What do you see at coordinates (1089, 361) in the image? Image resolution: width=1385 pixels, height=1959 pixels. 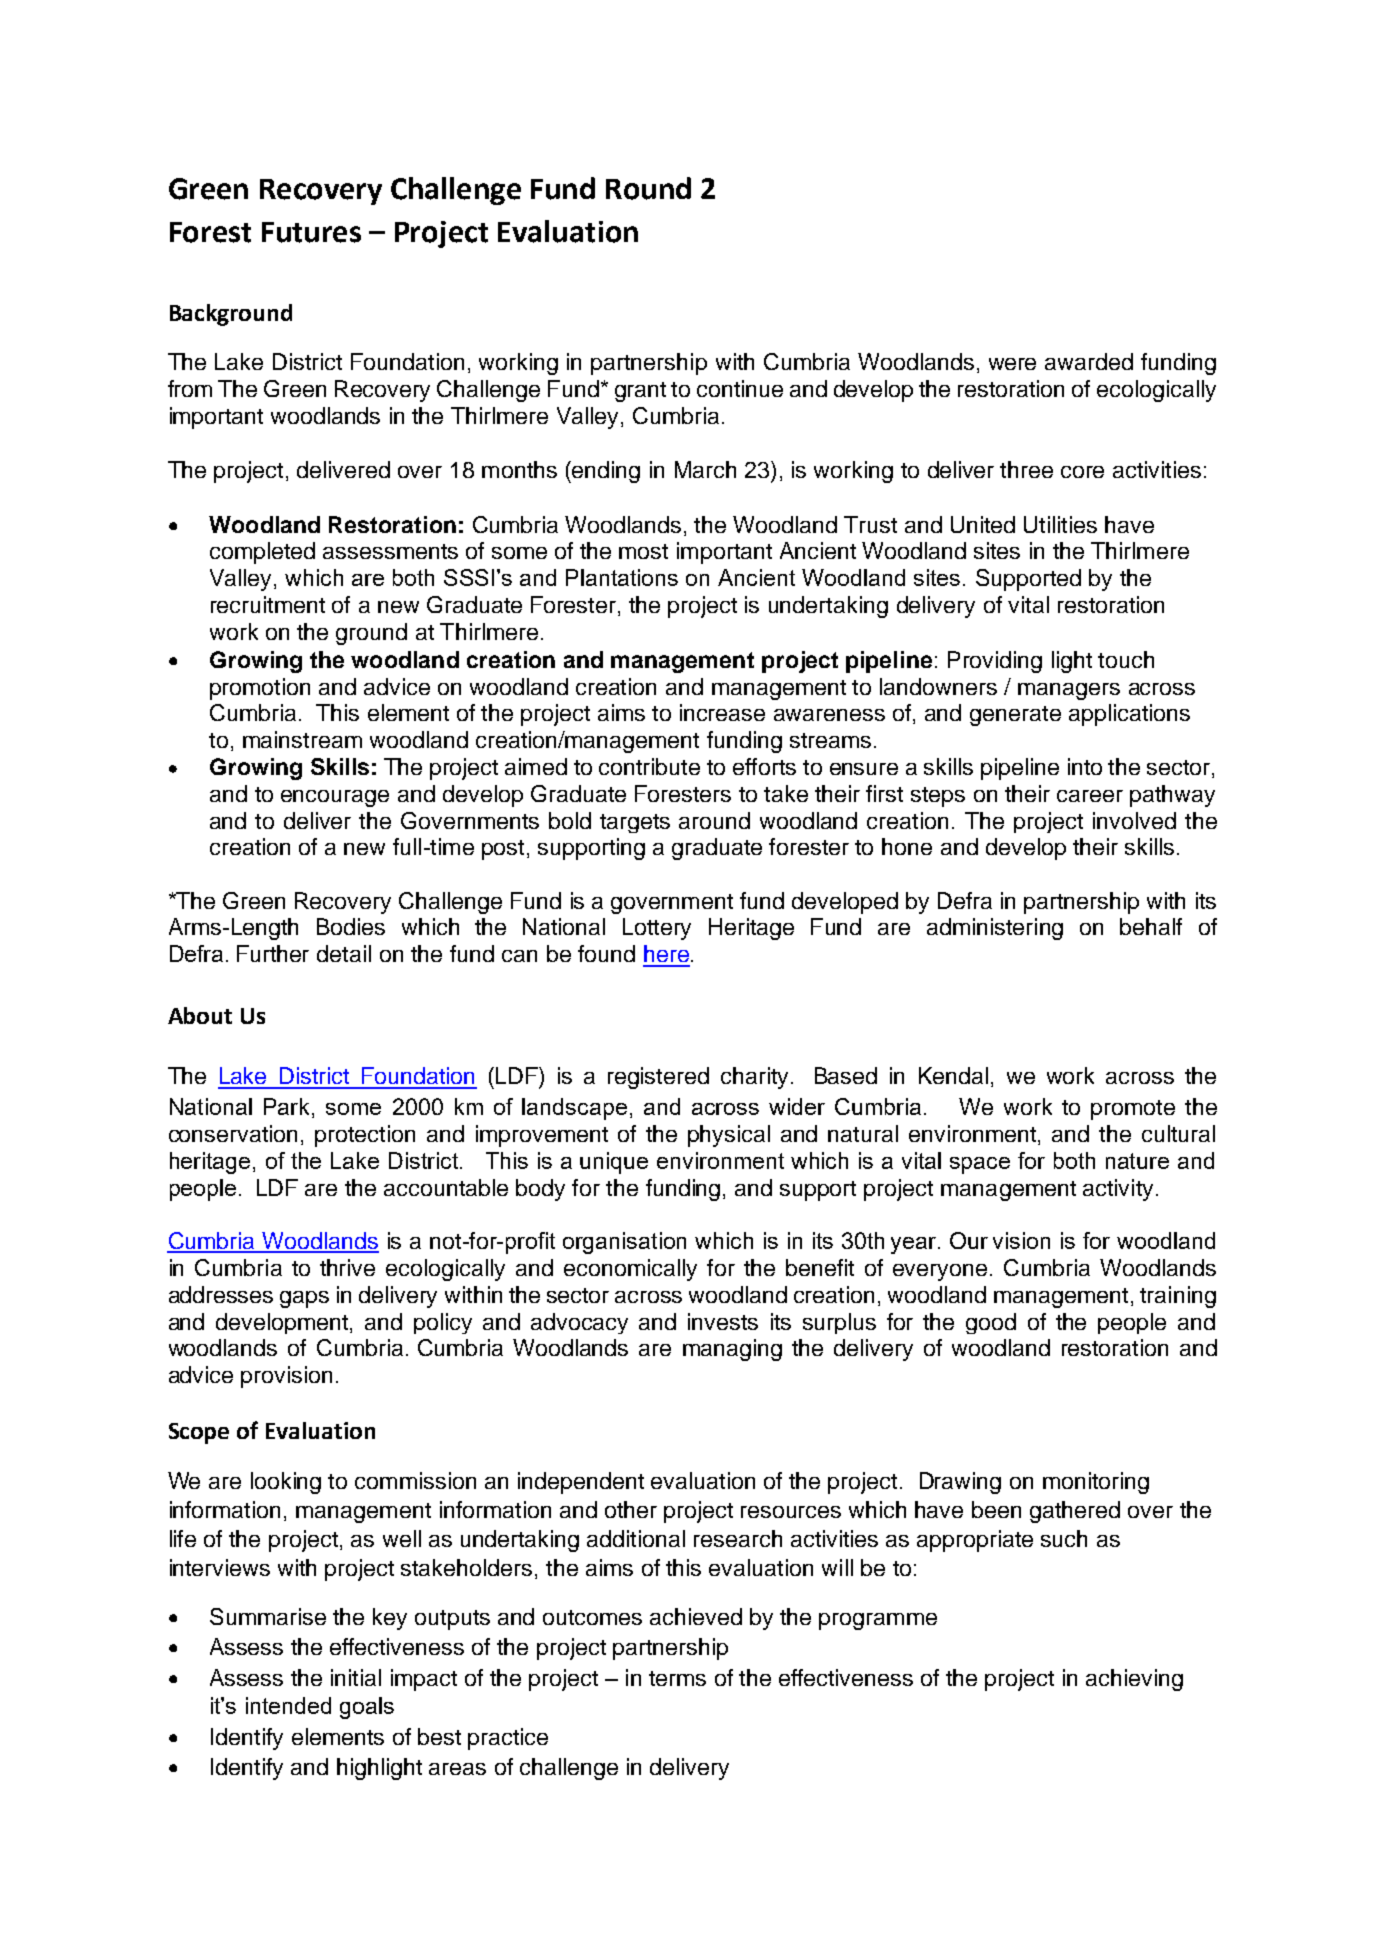 I see `awarded` at bounding box center [1089, 361].
